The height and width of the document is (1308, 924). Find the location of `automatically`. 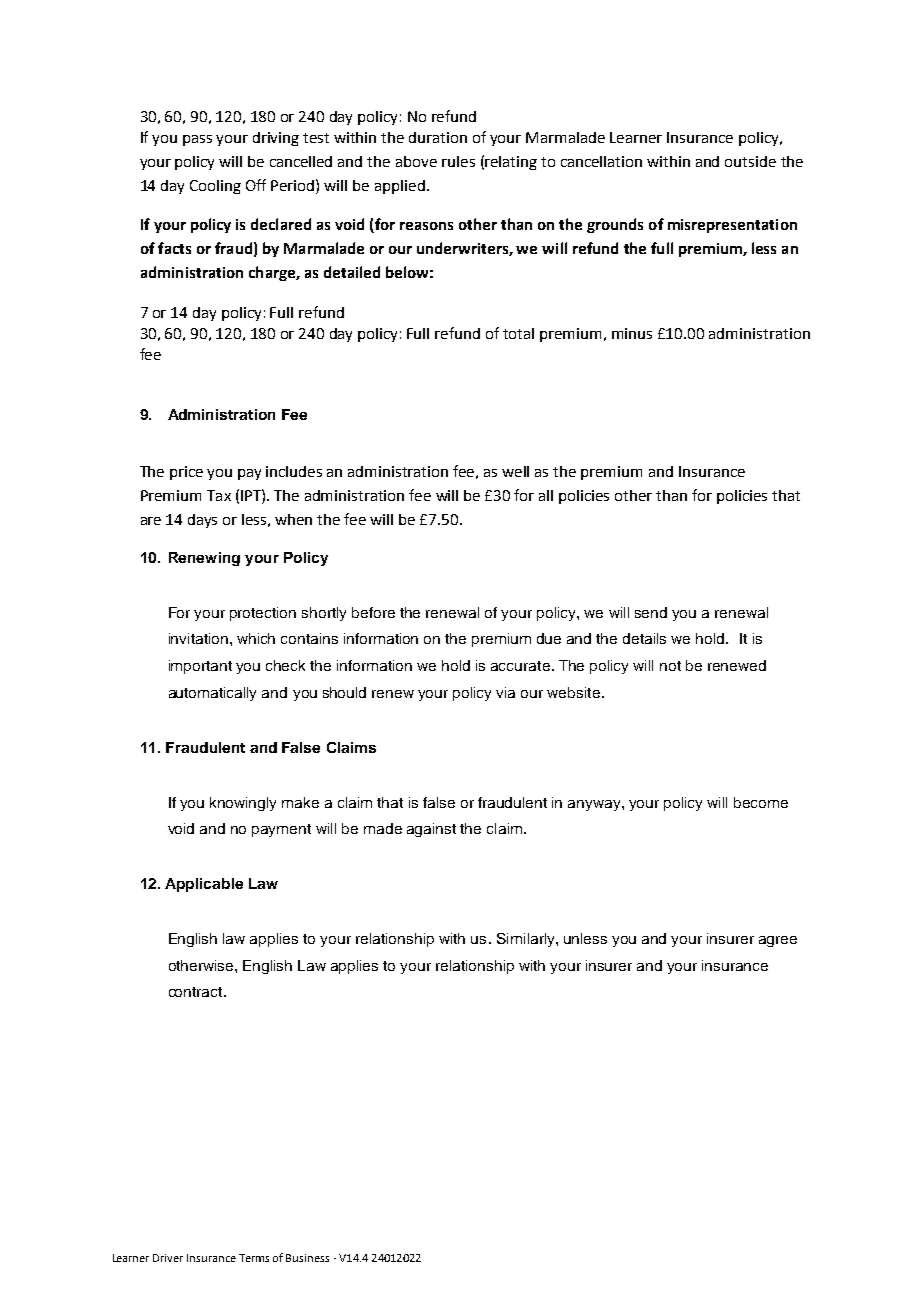

automatically is located at coordinates (212, 694).
